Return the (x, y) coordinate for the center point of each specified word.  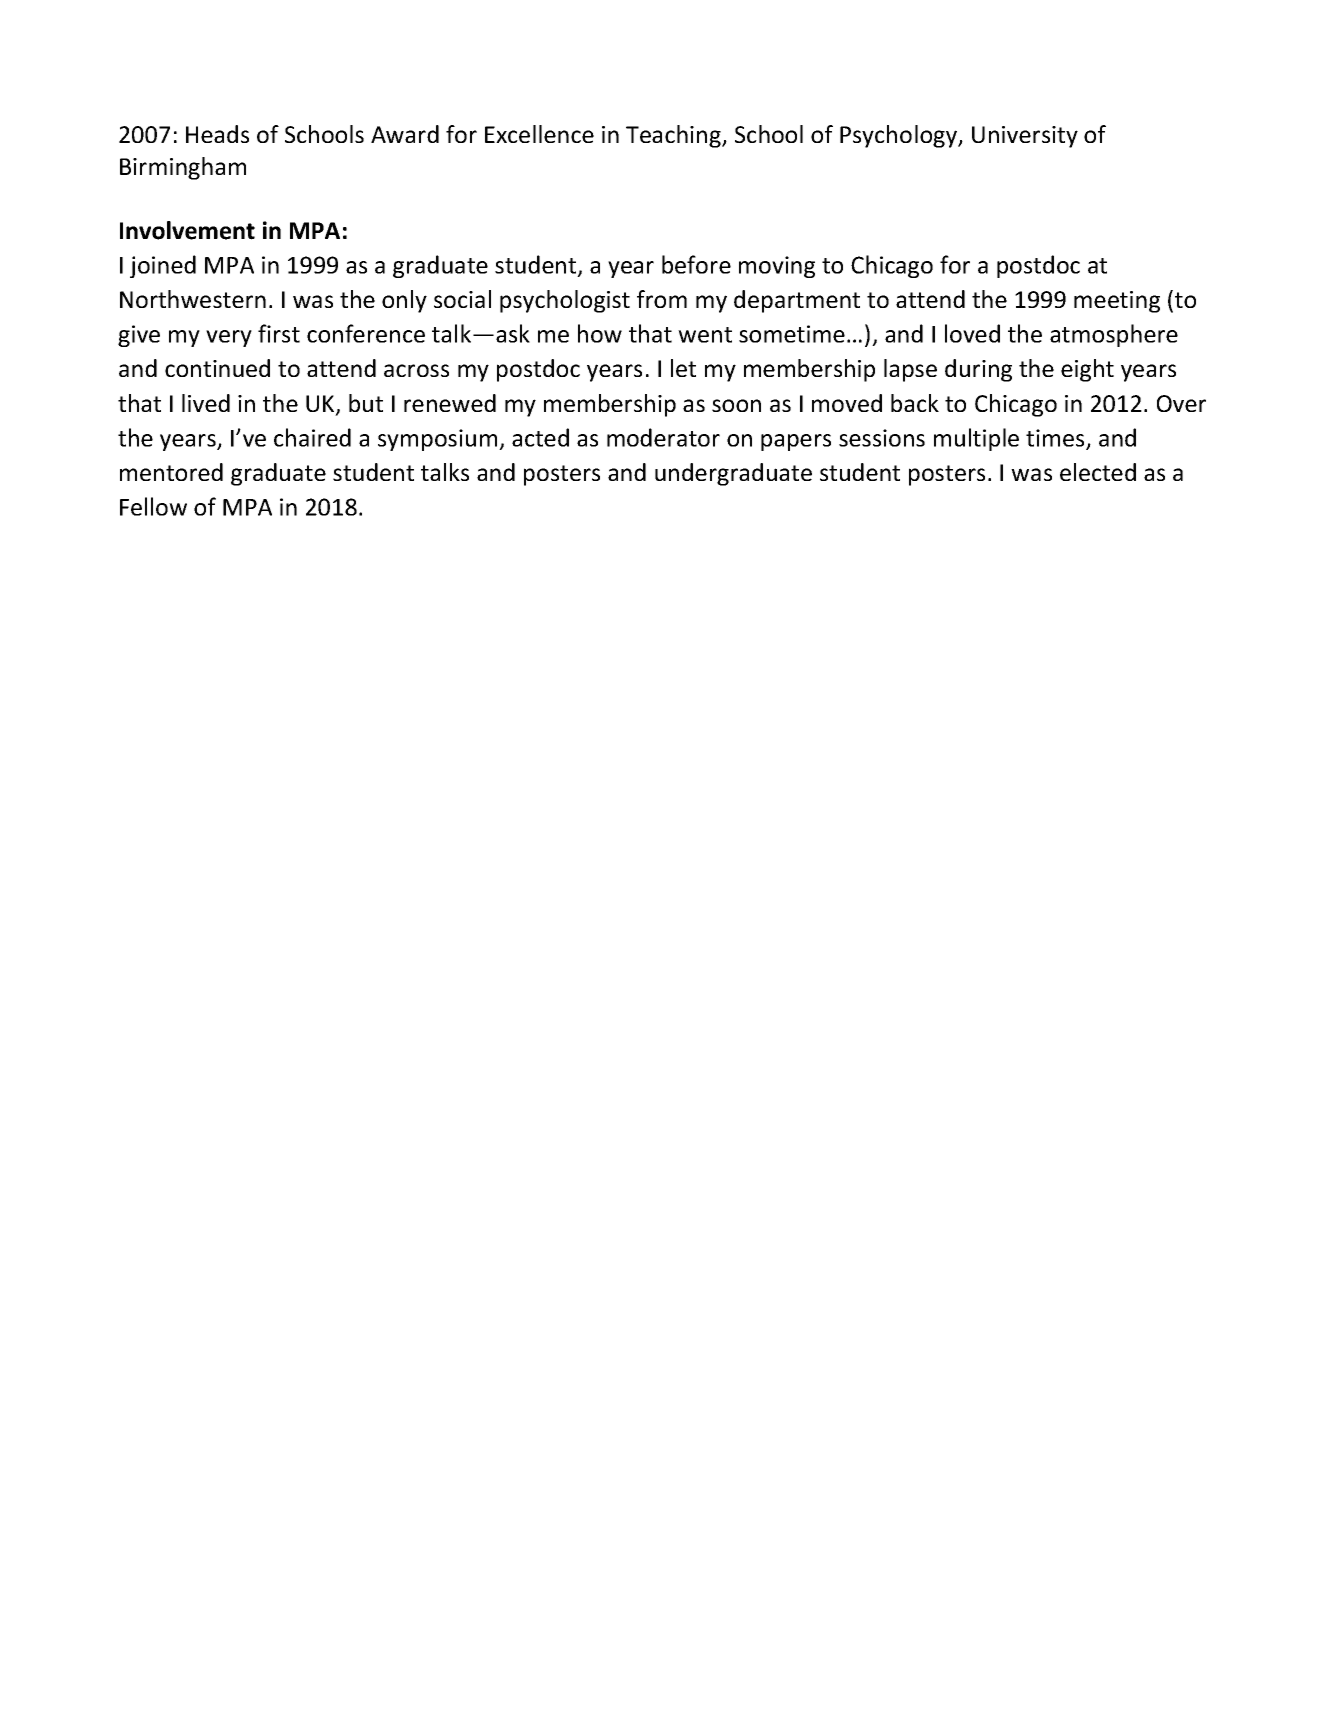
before (696, 264)
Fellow (153, 506)
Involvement (187, 230)
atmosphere (1114, 335)
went (705, 335)
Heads (217, 134)
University (1025, 137)
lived (206, 403)
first (279, 333)
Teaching (675, 136)
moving (777, 267)
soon (736, 405)
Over (1181, 403)
